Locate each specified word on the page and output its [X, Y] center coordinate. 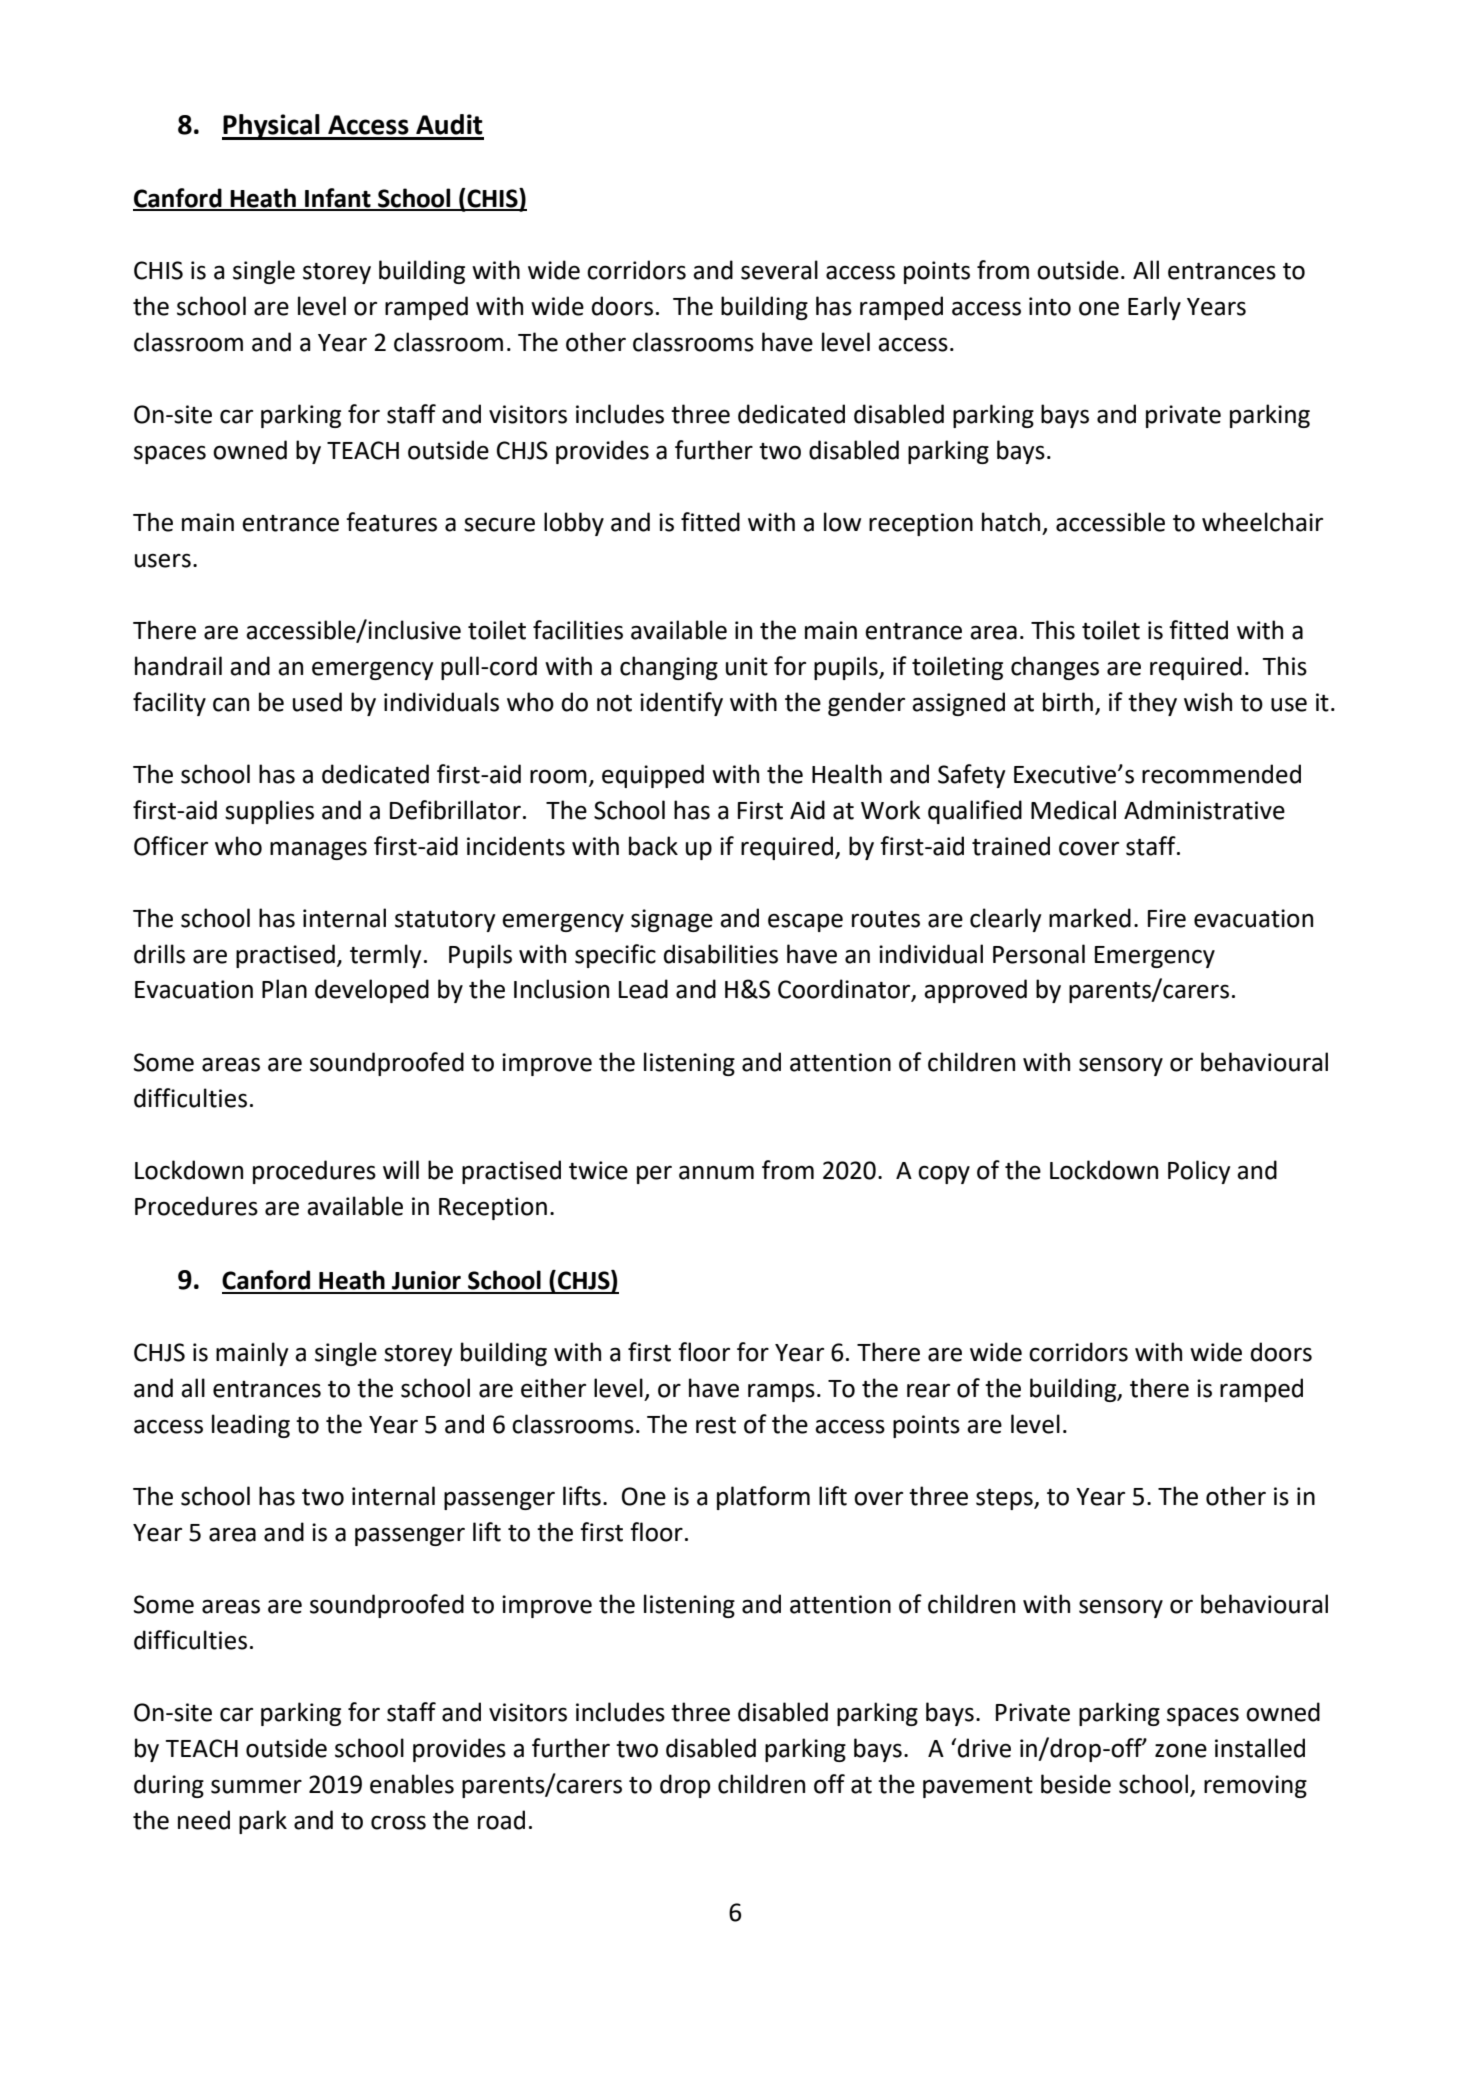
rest [716, 1425]
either [553, 1388]
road [501, 1820]
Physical [272, 127]
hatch [1011, 522]
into [1050, 306]
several [779, 270]
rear [928, 1390]
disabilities [721, 954]
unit [747, 666]
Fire [1167, 918]
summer [256, 1786]
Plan [284, 989]
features [391, 522]
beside [1076, 1784]
